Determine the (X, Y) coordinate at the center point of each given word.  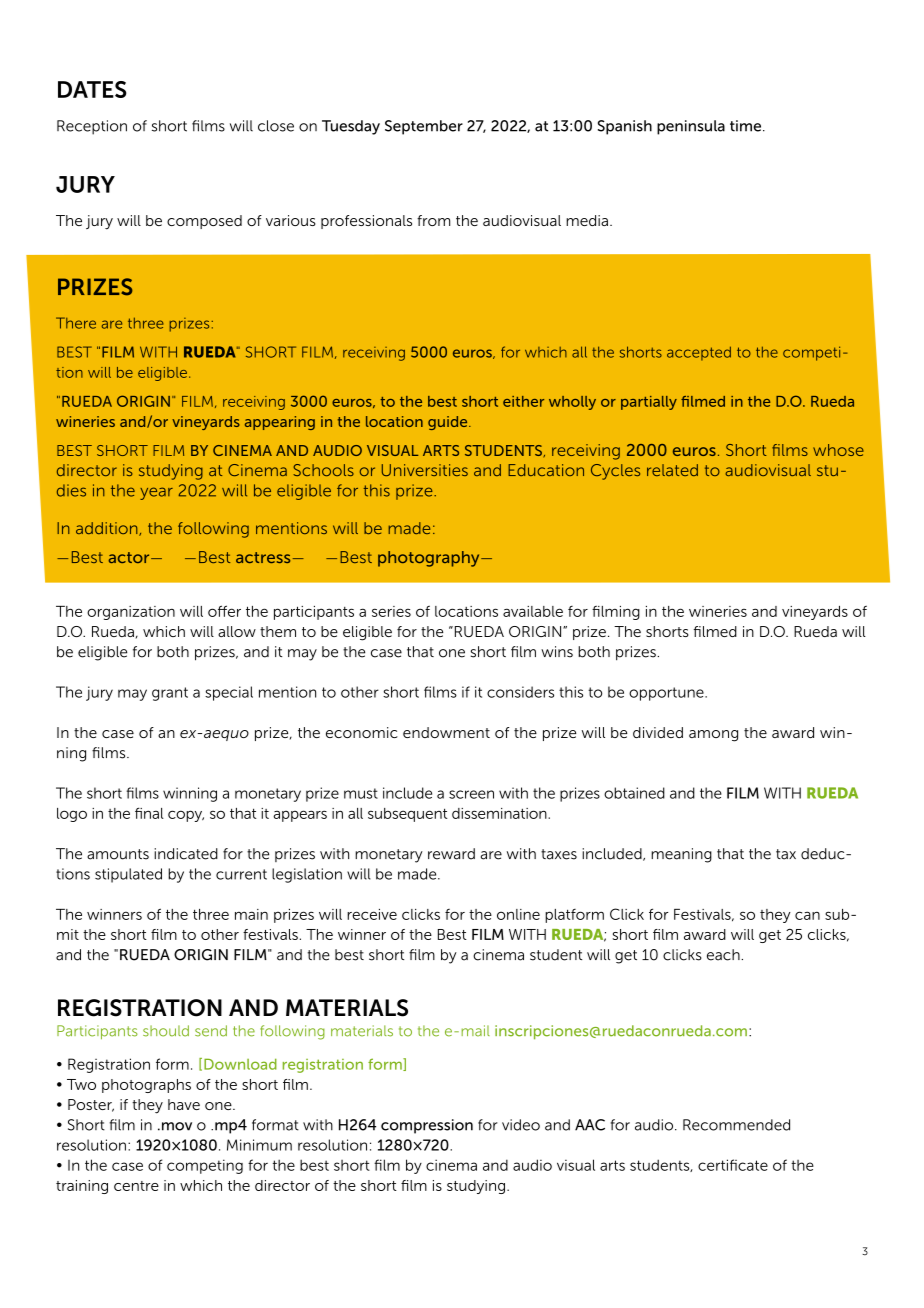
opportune (667, 694)
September (424, 127)
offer (224, 611)
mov (175, 1126)
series (391, 611)
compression (427, 1126)
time (747, 126)
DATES (92, 89)
